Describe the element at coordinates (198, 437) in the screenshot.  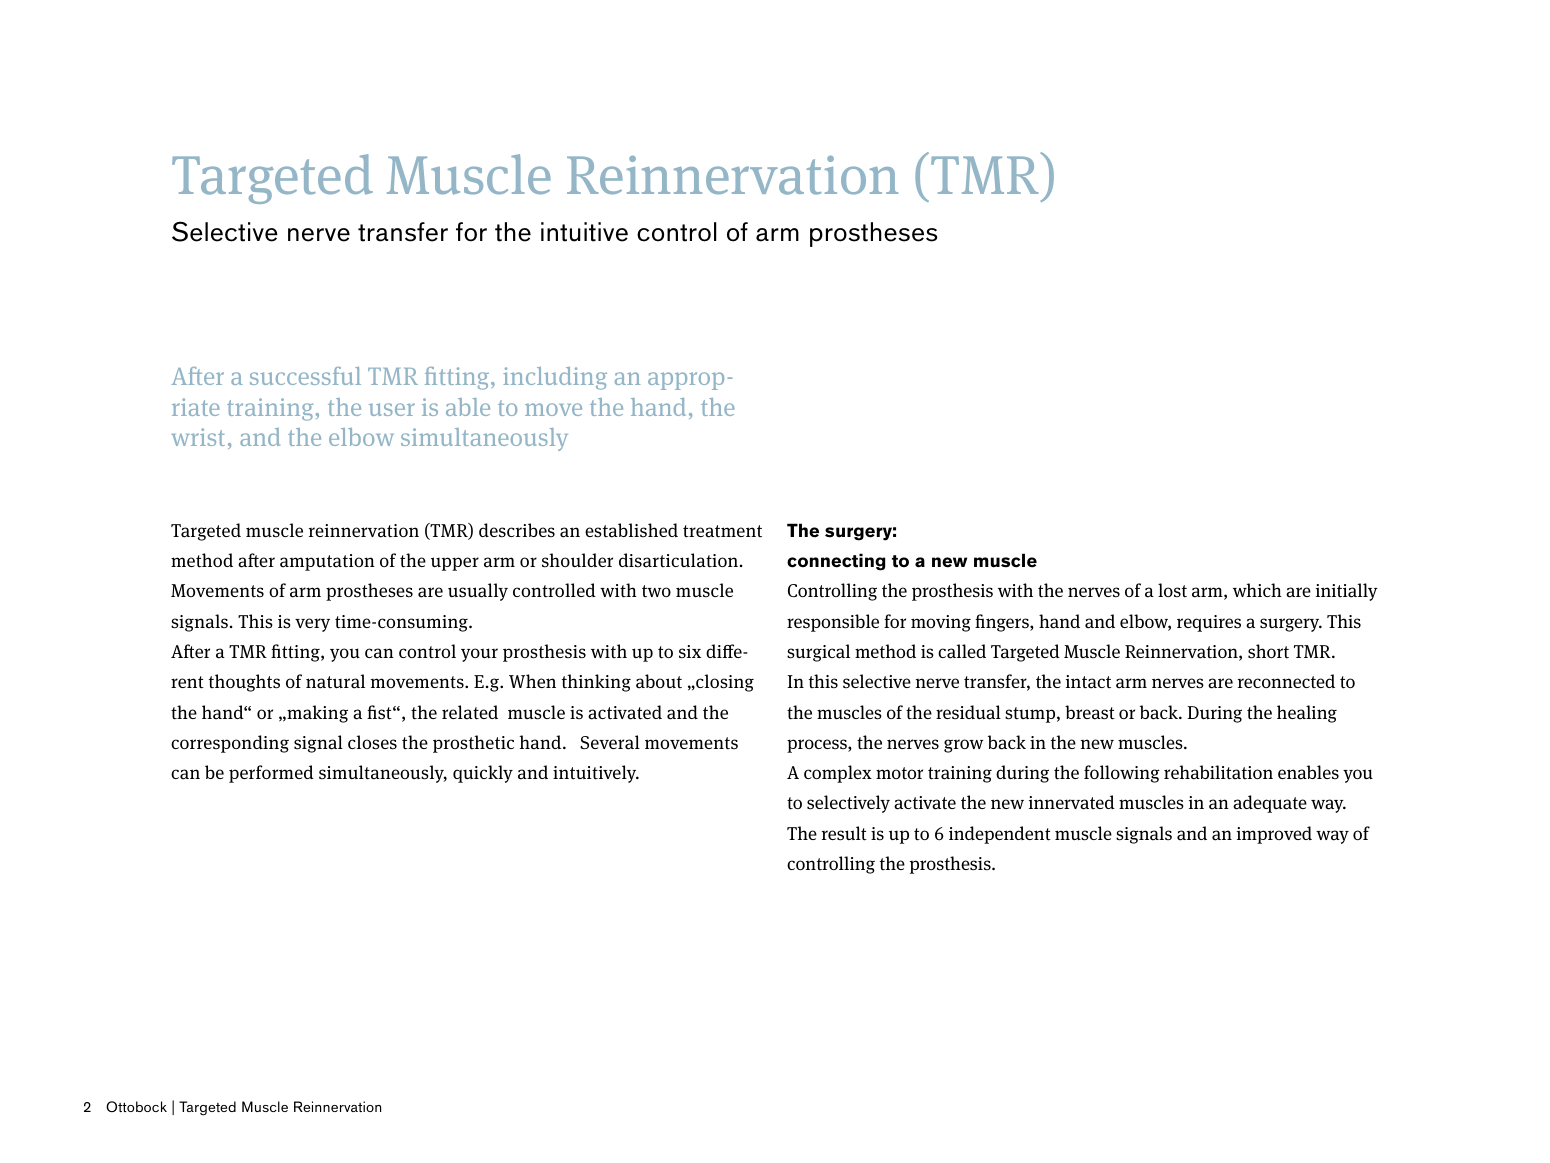
I see `wrist` at that location.
